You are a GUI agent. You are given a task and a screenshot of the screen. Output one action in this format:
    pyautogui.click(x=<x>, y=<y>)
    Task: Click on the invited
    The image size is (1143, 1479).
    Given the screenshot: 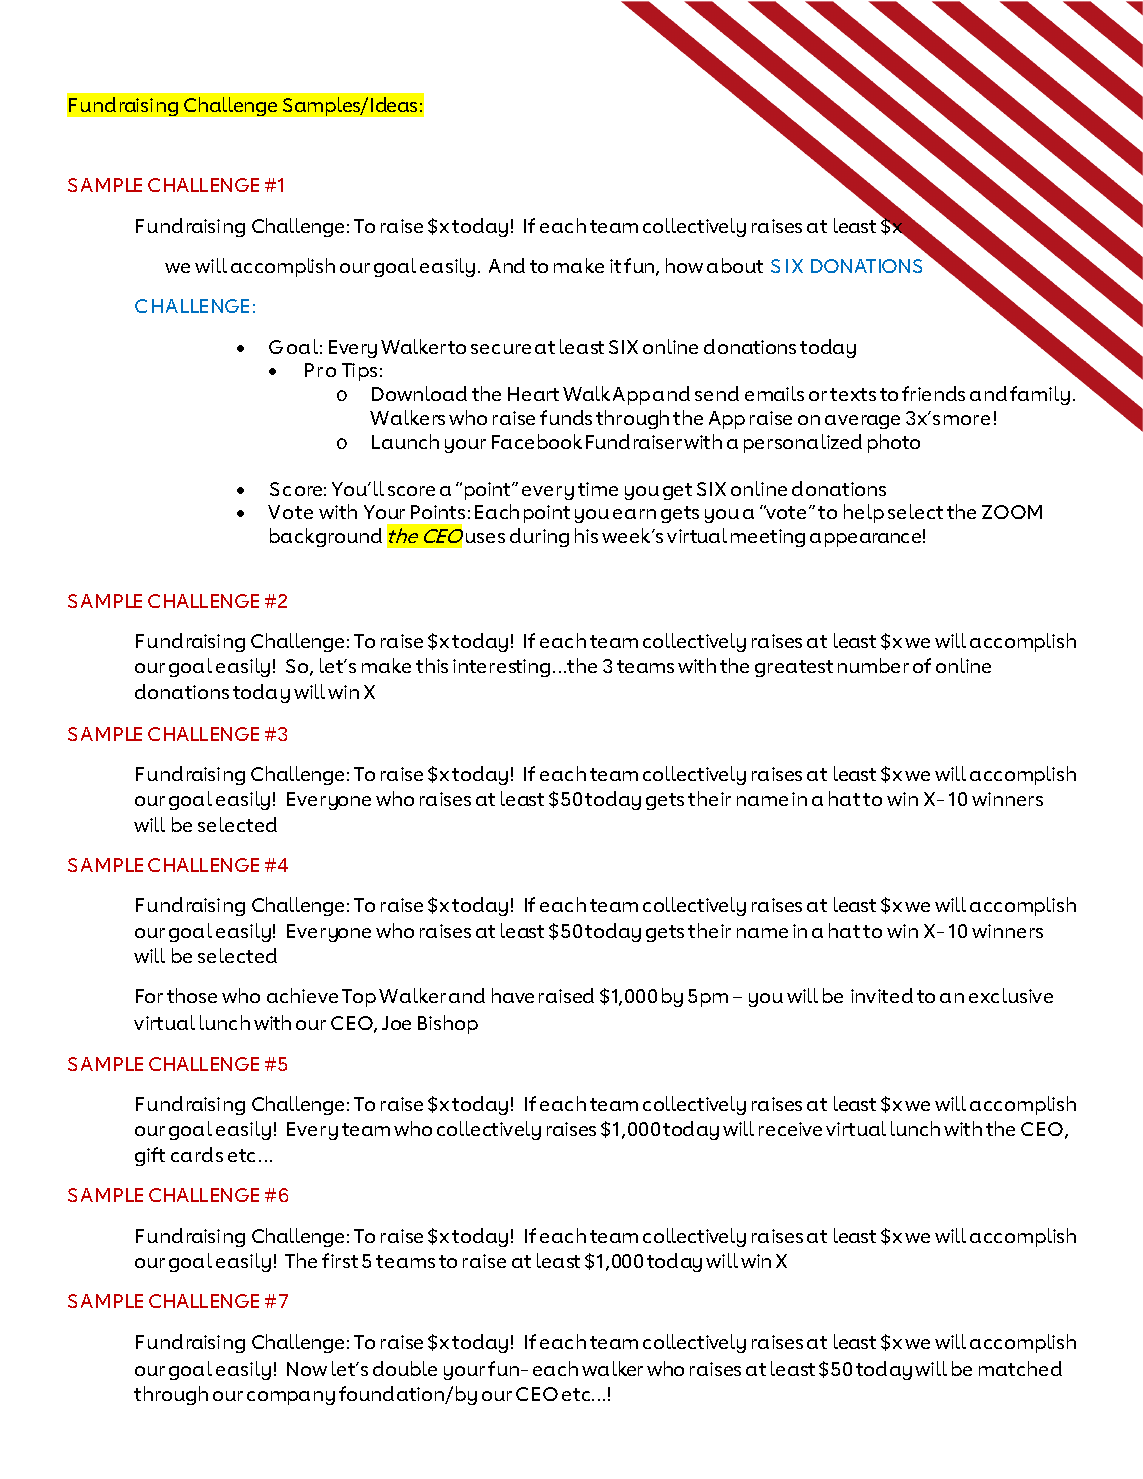 What is the action you would take?
    pyautogui.click(x=882, y=995)
